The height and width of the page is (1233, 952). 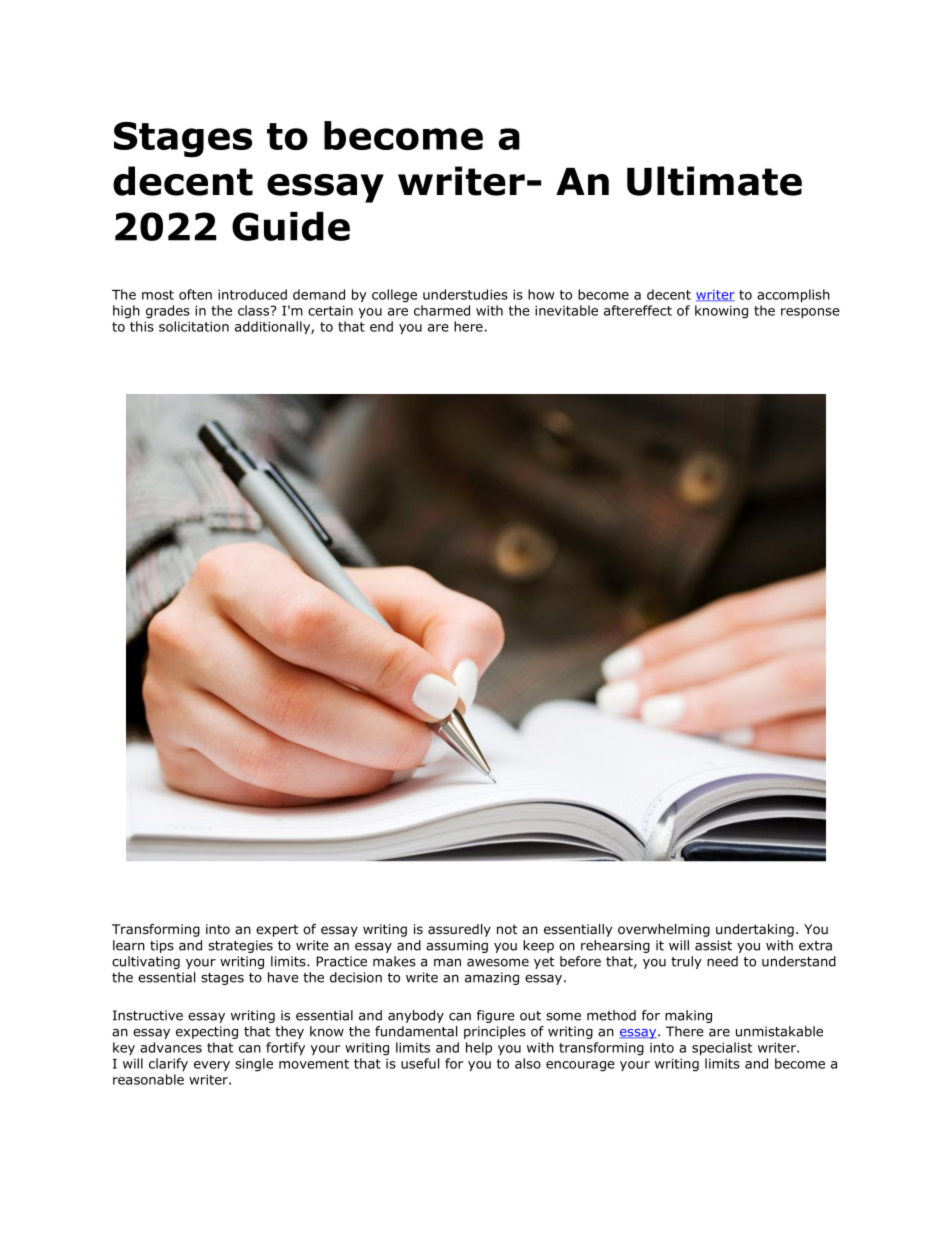 What do you see at coordinates (381, 326) in the page?
I see `end` at bounding box center [381, 326].
